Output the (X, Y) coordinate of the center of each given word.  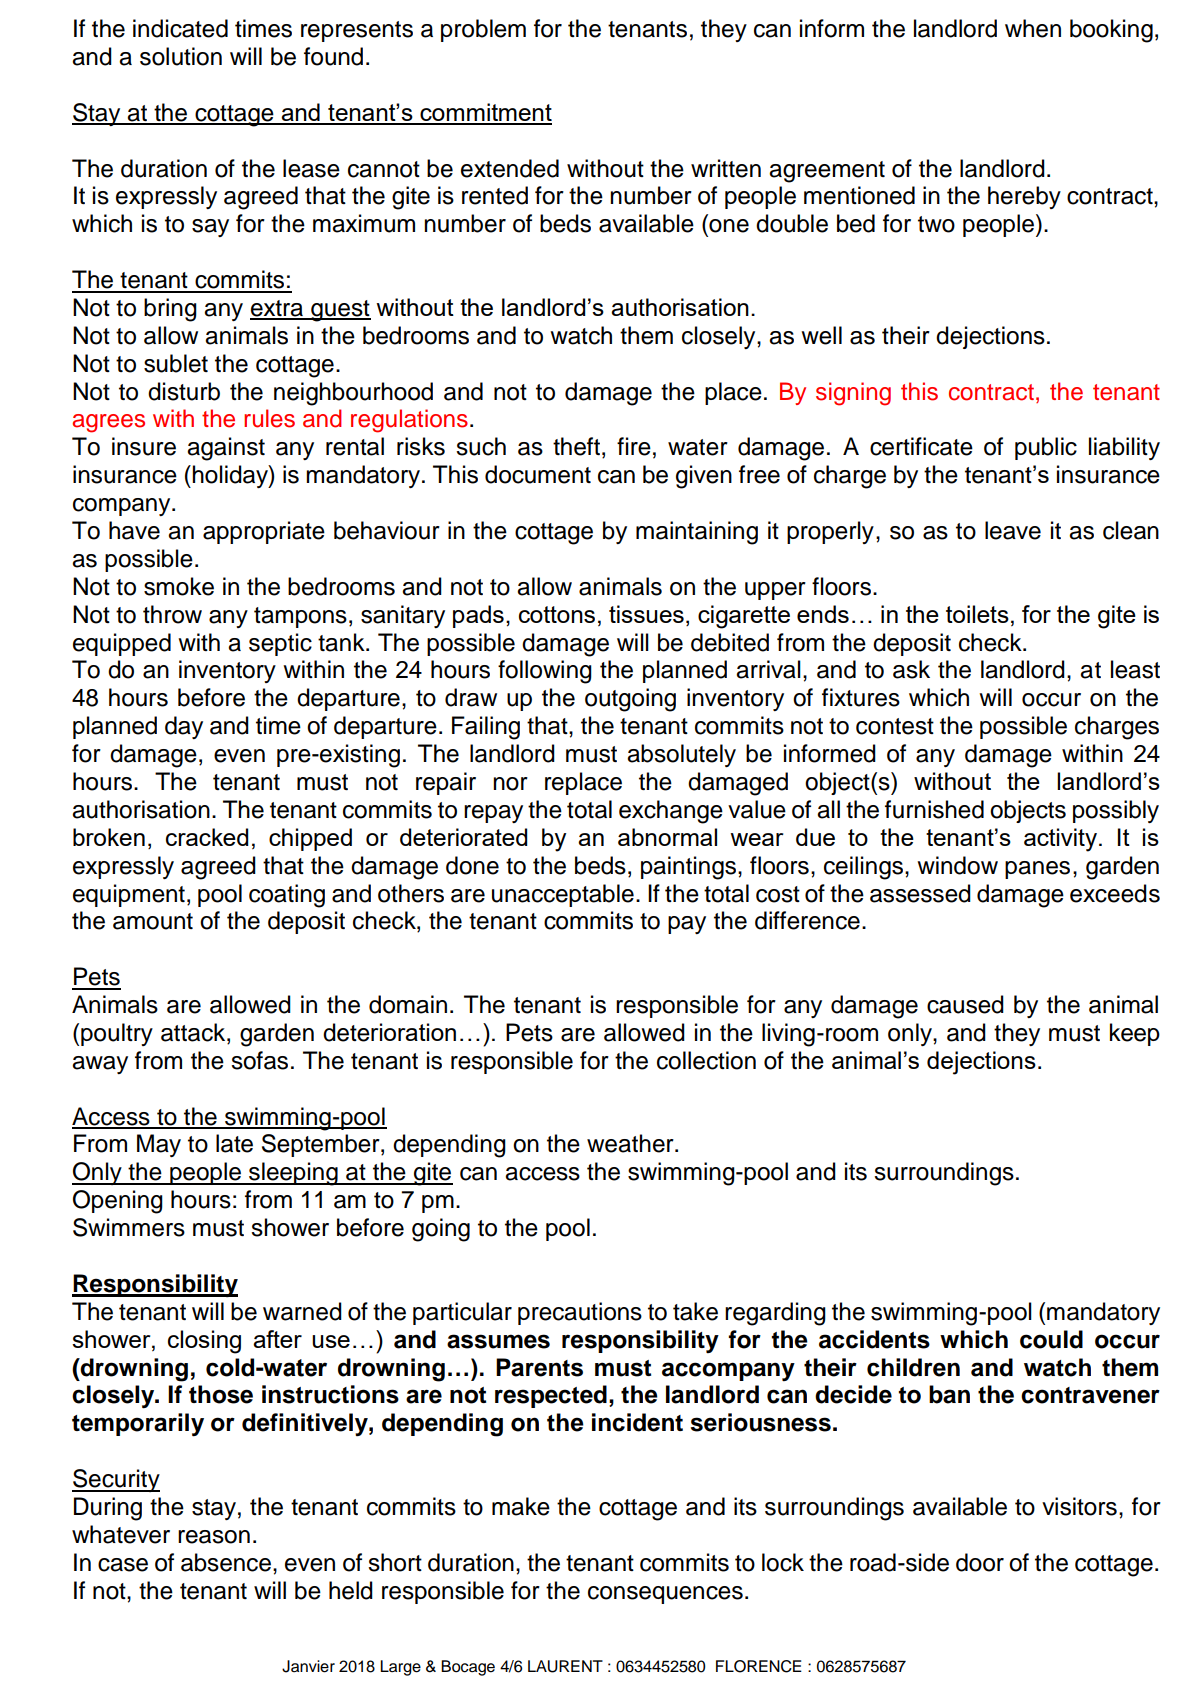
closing (204, 1342)
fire (634, 446)
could (1051, 1339)
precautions (580, 1313)
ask (911, 669)
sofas (259, 1060)
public (1046, 448)
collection (706, 1060)
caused (965, 1004)
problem (483, 30)
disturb (184, 391)
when (1033, 28)
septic (280, 644)
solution (181, 56)
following (545, 672)
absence (226, 1562)
